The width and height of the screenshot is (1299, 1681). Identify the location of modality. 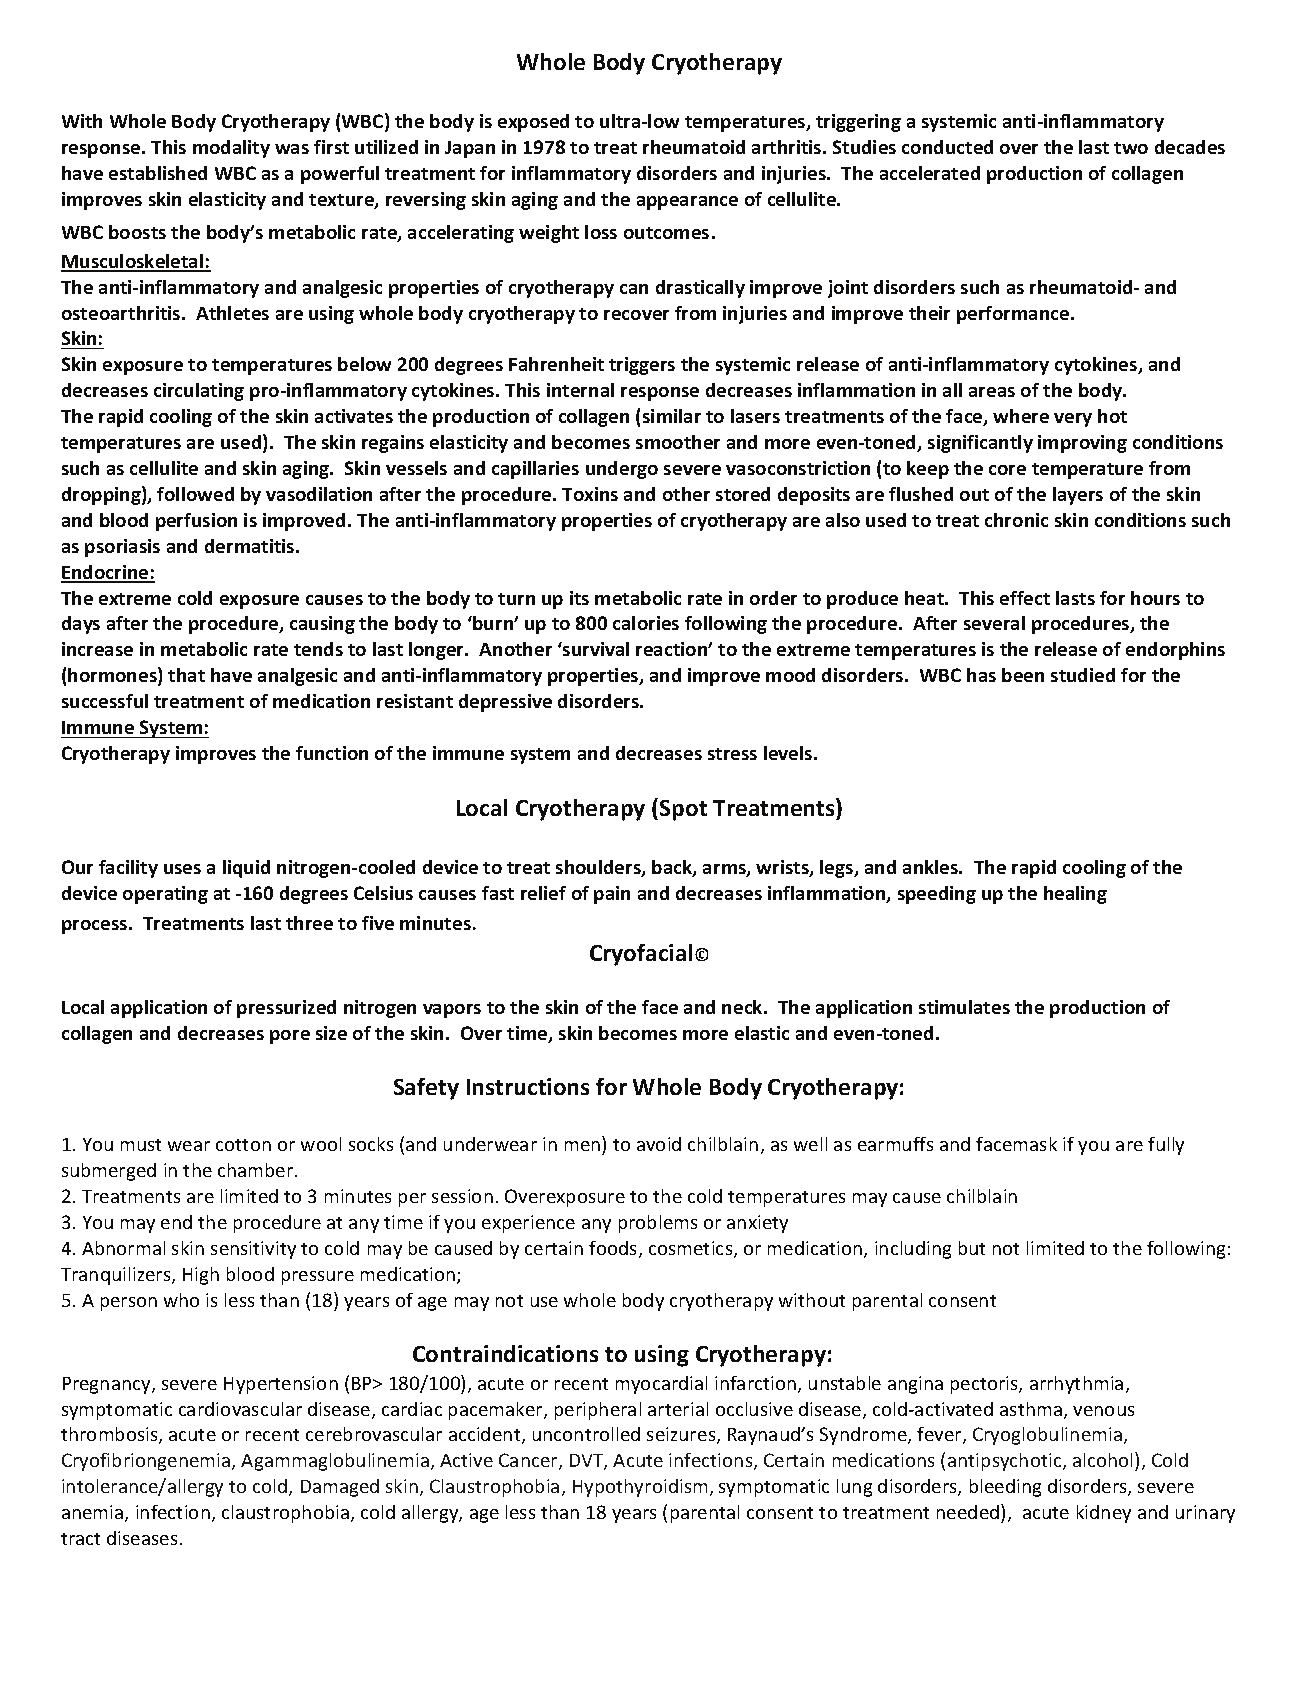
(231, 149).
